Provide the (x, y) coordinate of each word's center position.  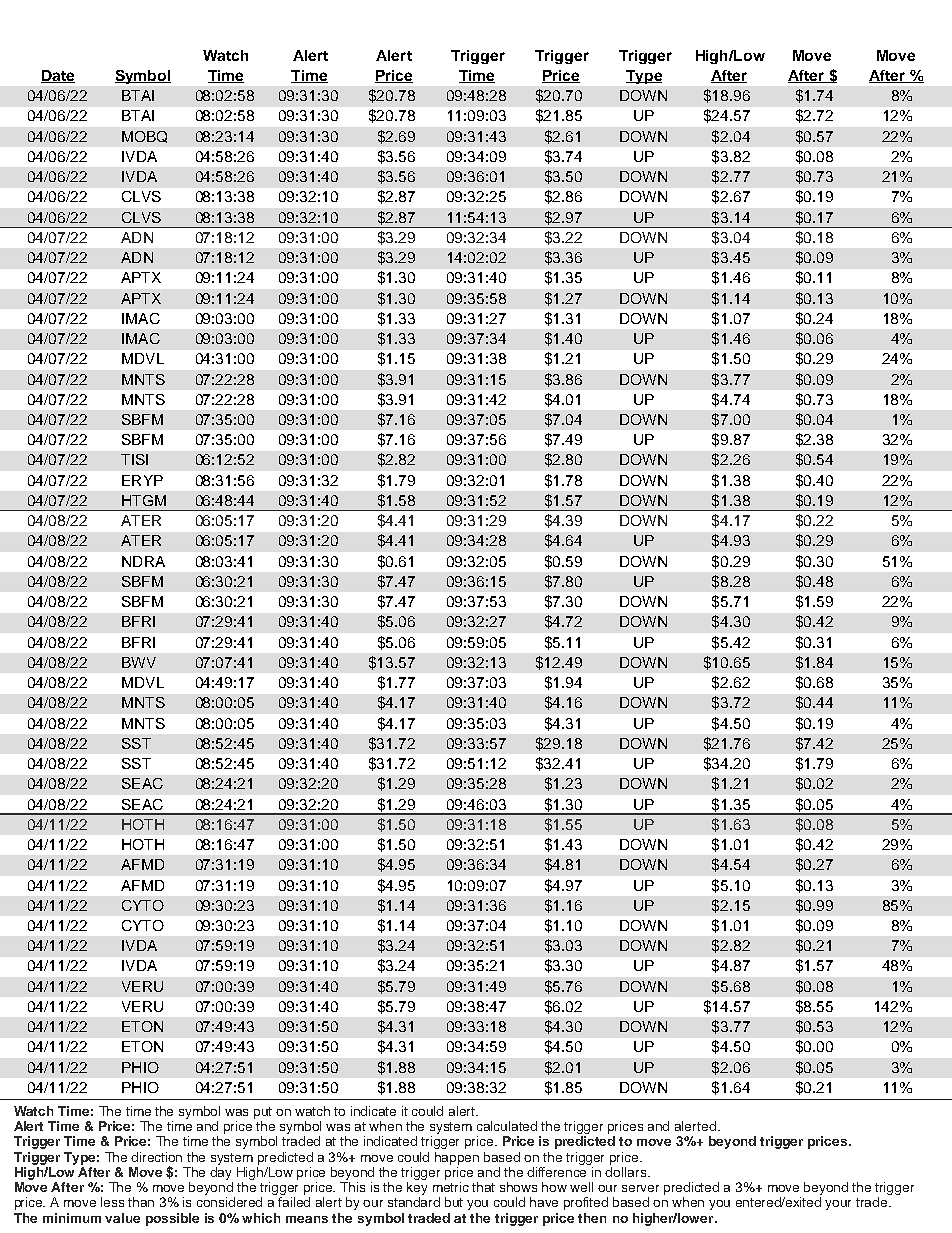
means (307, 1219)
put (263, 1113)
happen (457, 1158)
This (352, 1187)
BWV (139, 662)
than (141, 1202)
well (581, 1187)
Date (58, 76)
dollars (627, 1172)
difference (556, 1172)
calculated (507, 1126)
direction (156, 1157)
